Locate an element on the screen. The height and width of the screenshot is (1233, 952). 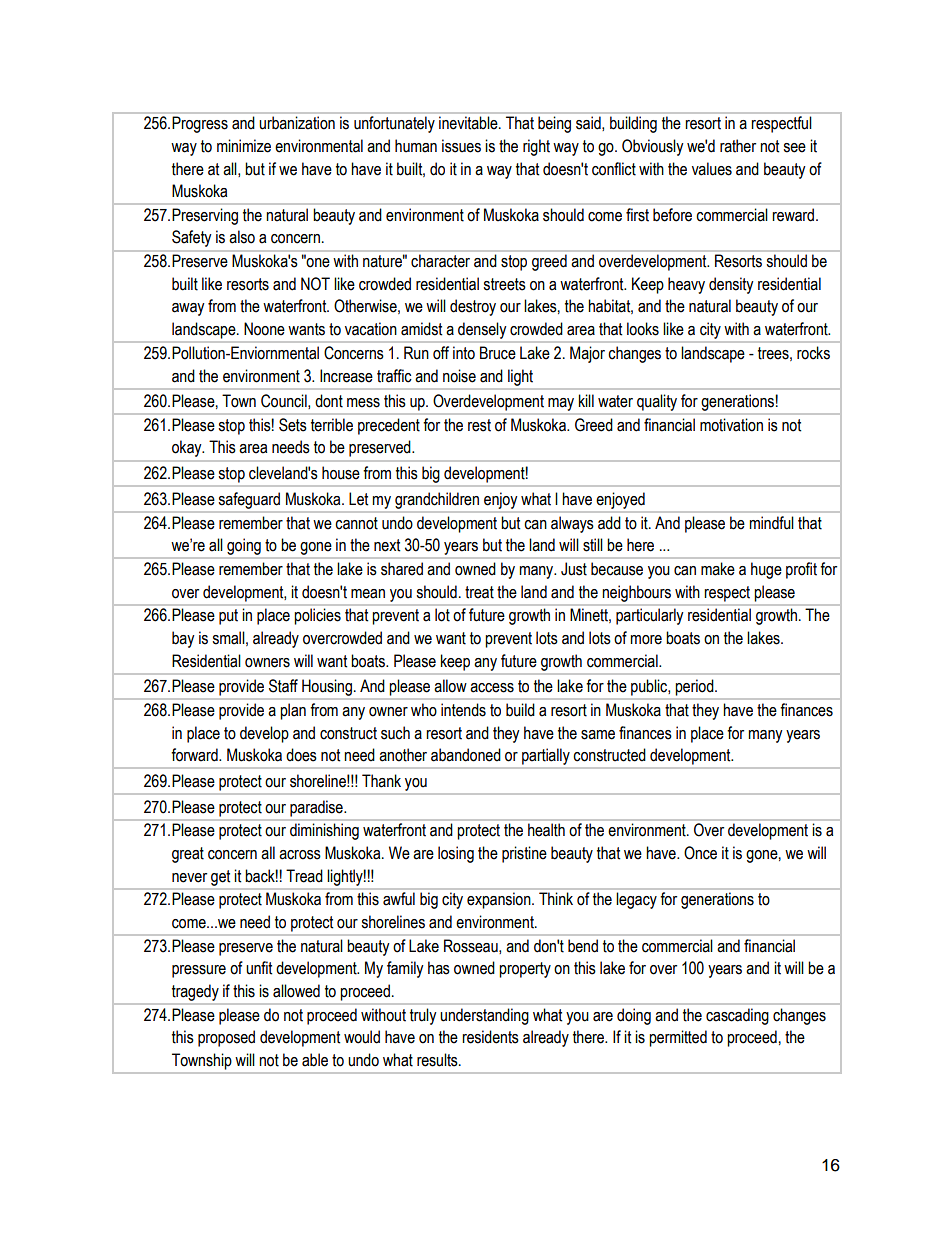
Bruce is located at coordinates (498, 353).
